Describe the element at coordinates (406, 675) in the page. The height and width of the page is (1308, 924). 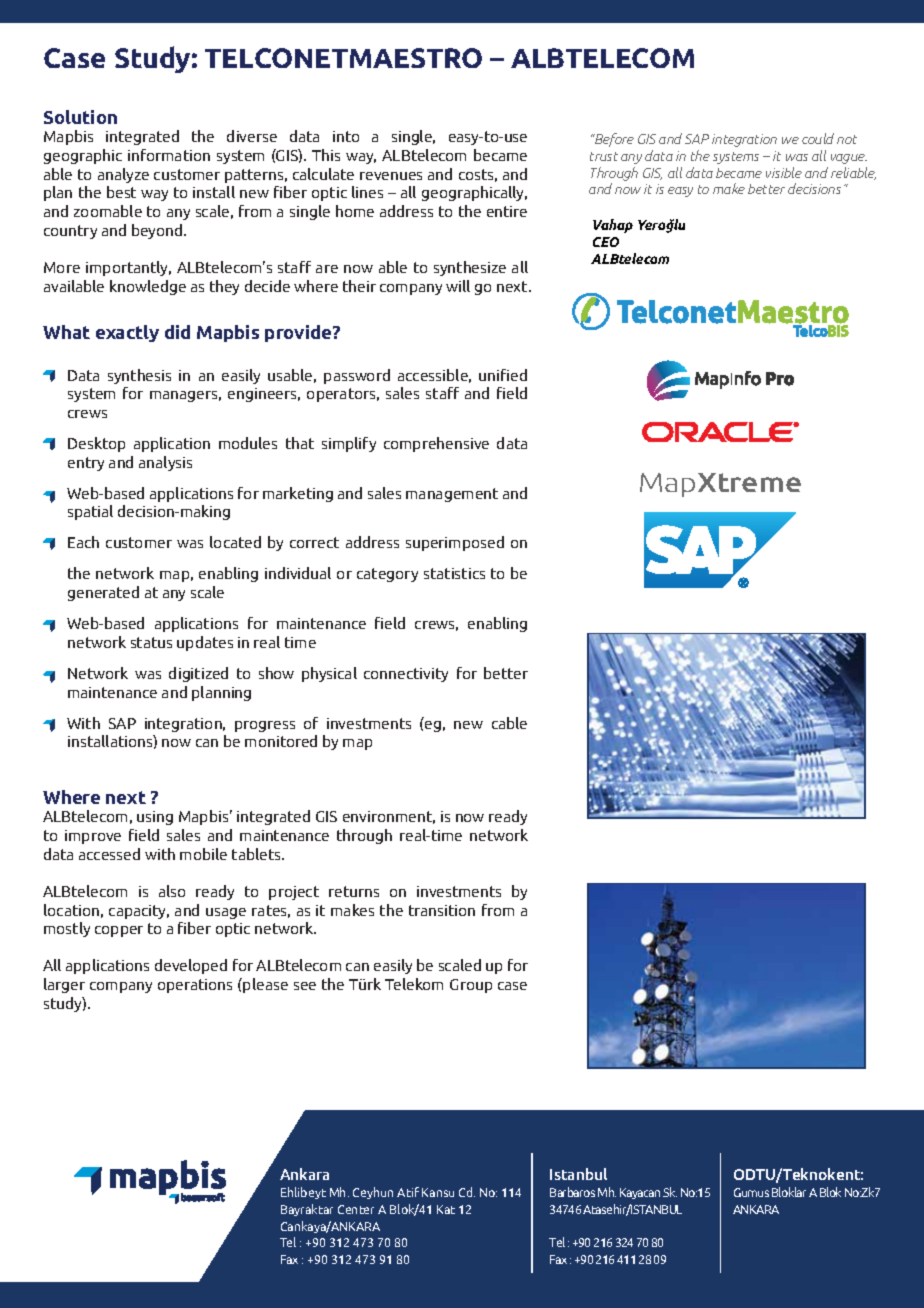
I see `connectivity` at that location.
